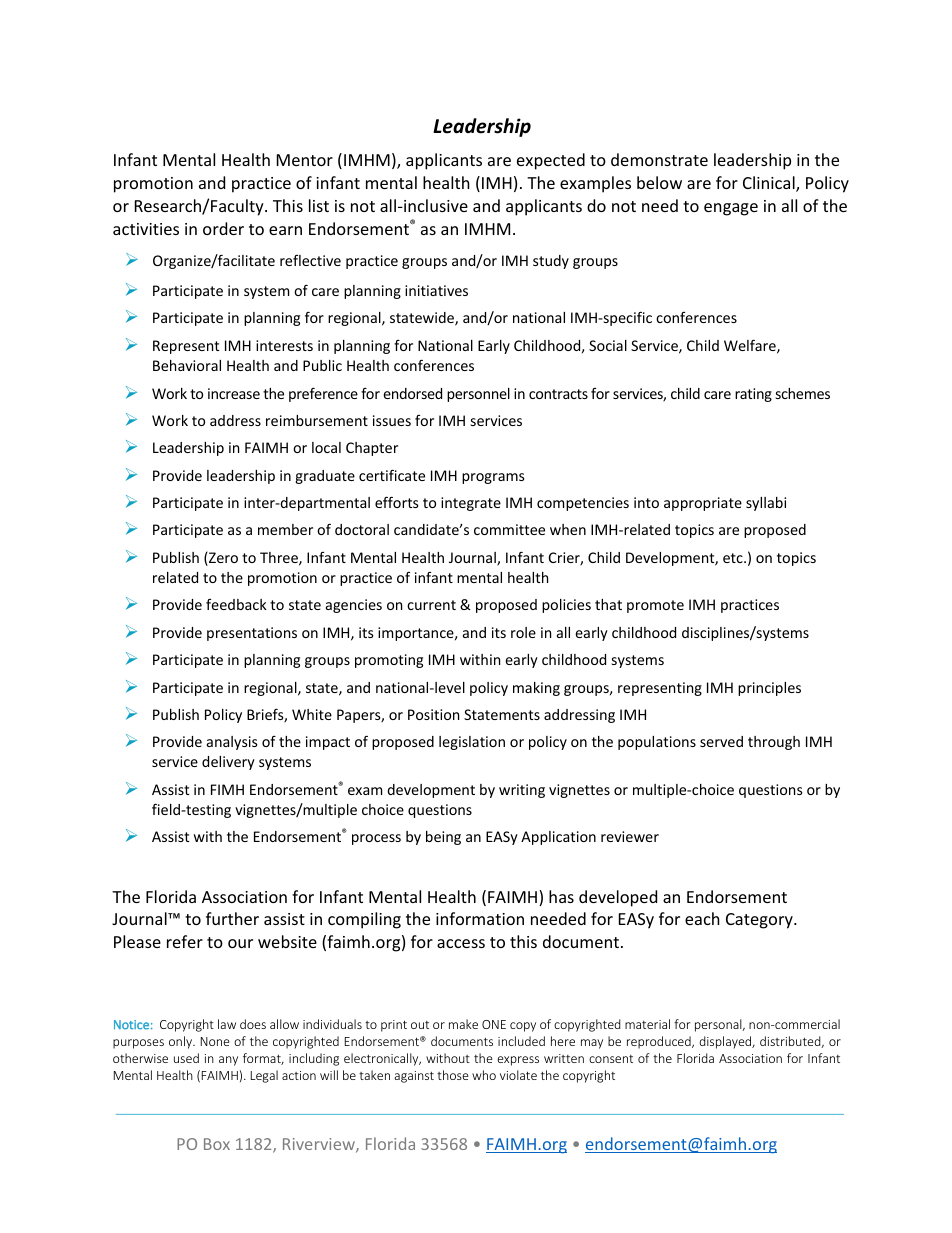 The height and width of the page is (1233, 952). Describe the element at coordinates (217, 1144) in the page. I see `Box` at that location.
